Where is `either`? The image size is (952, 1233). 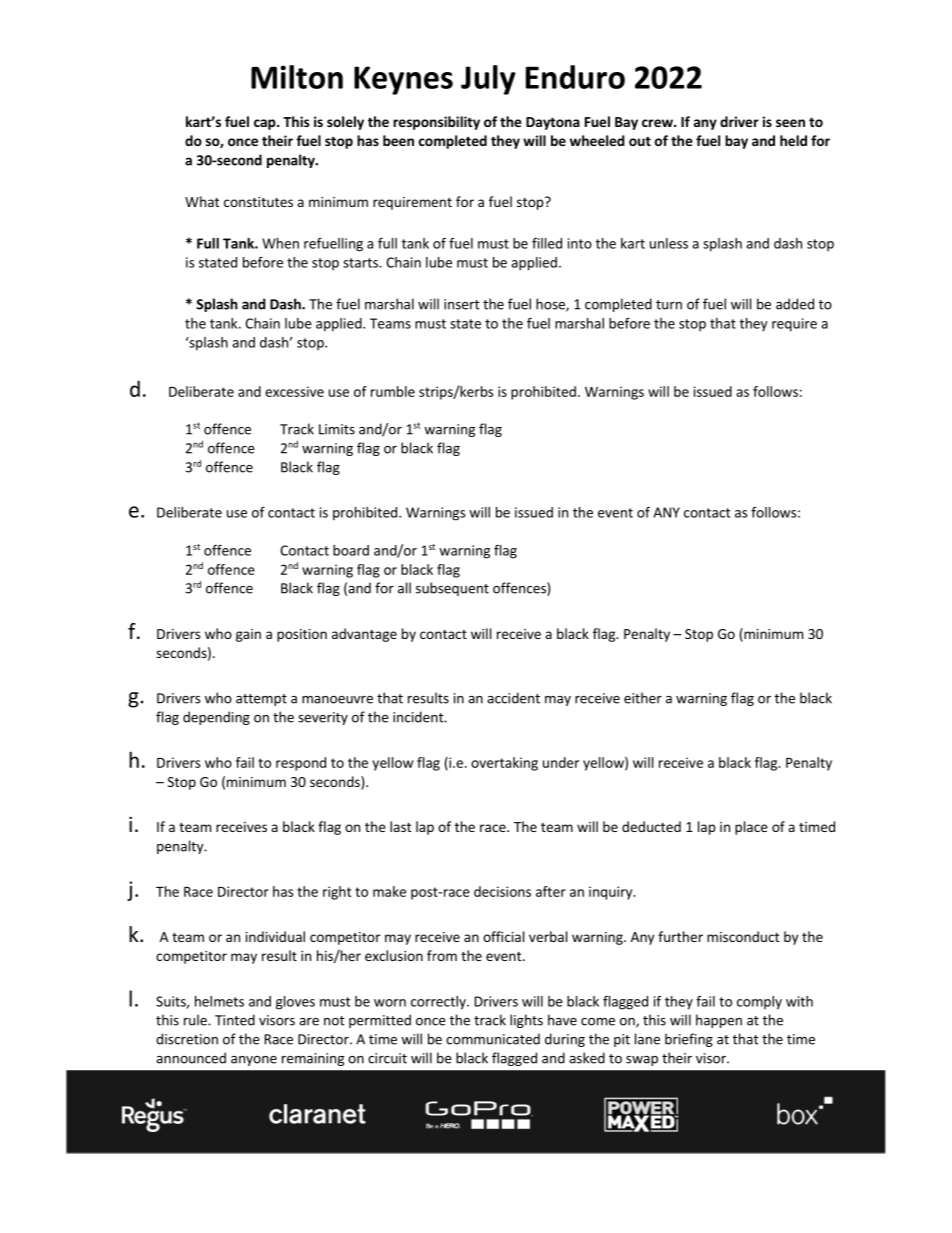 either is located at coordinates (643, 698).
